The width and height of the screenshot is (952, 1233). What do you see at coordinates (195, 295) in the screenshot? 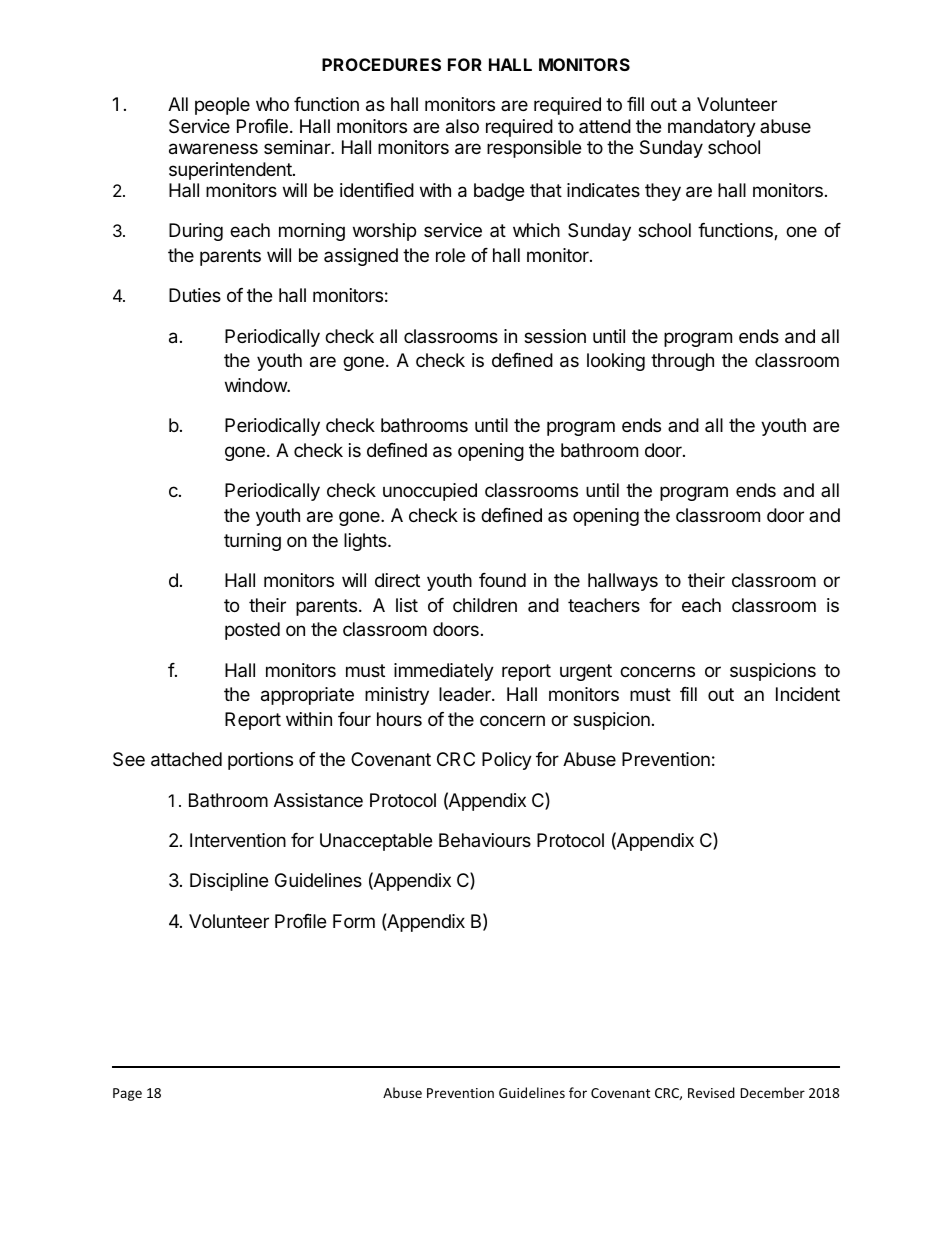
I see `Duties` at bounding box center [195, 295].
